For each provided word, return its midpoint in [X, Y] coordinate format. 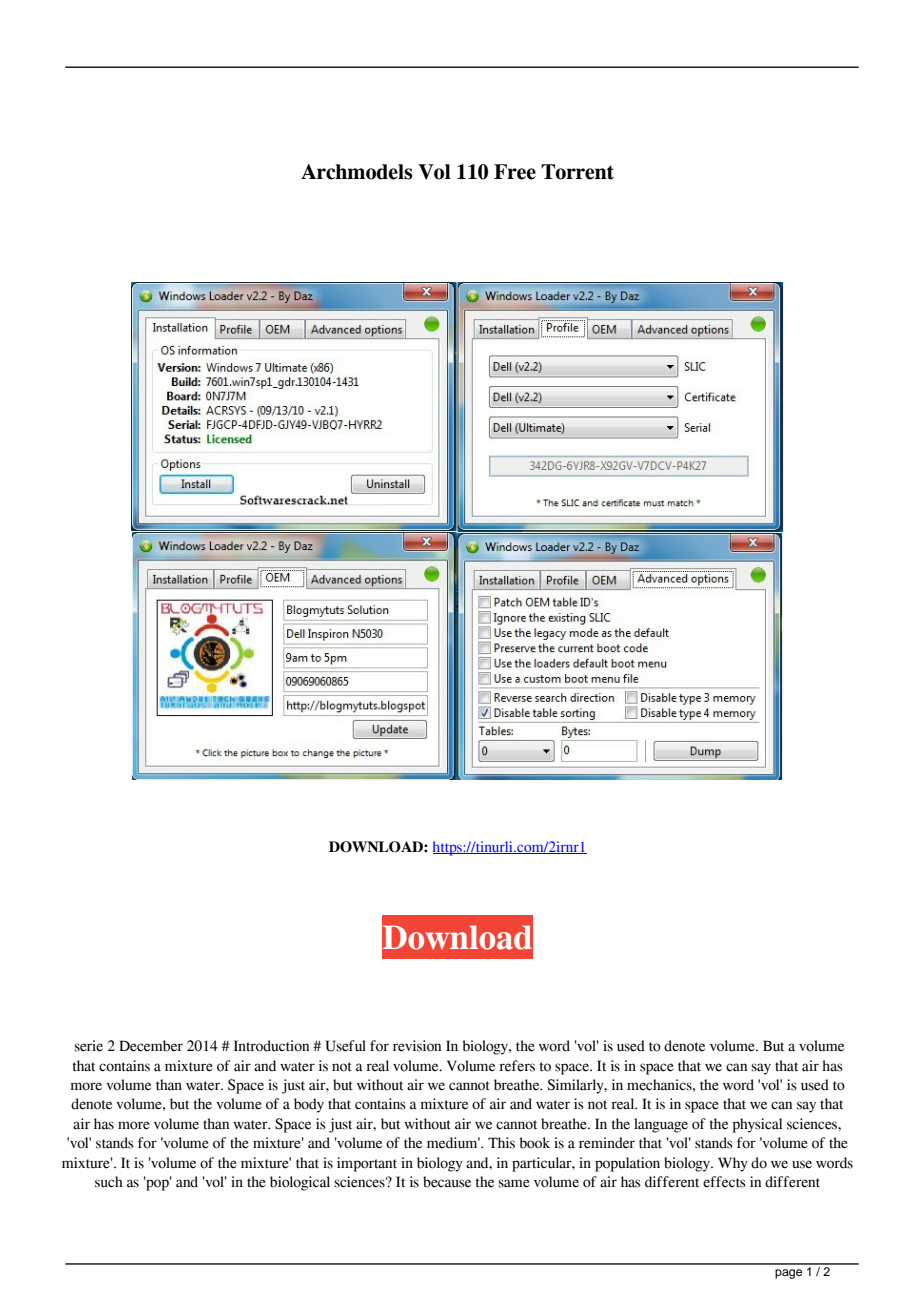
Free [515, 172]
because [447, 1182]
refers [517, 1066]
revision [417, 1046]
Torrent [577, 172]
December [151, 1046]
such [109, 1182]
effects [724, 1182]
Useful [346, 1046]
